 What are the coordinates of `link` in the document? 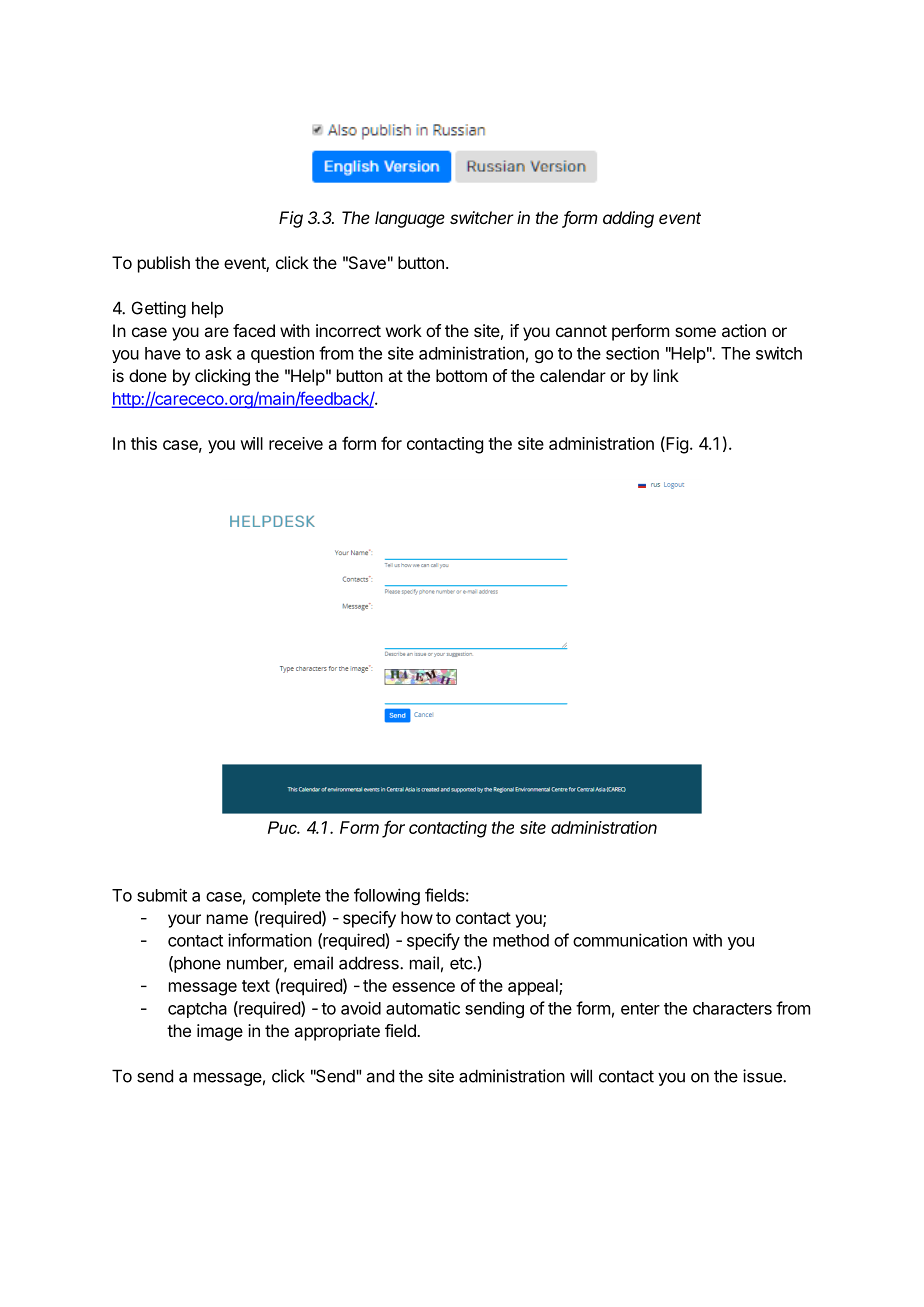 It's located at (666, 375).
